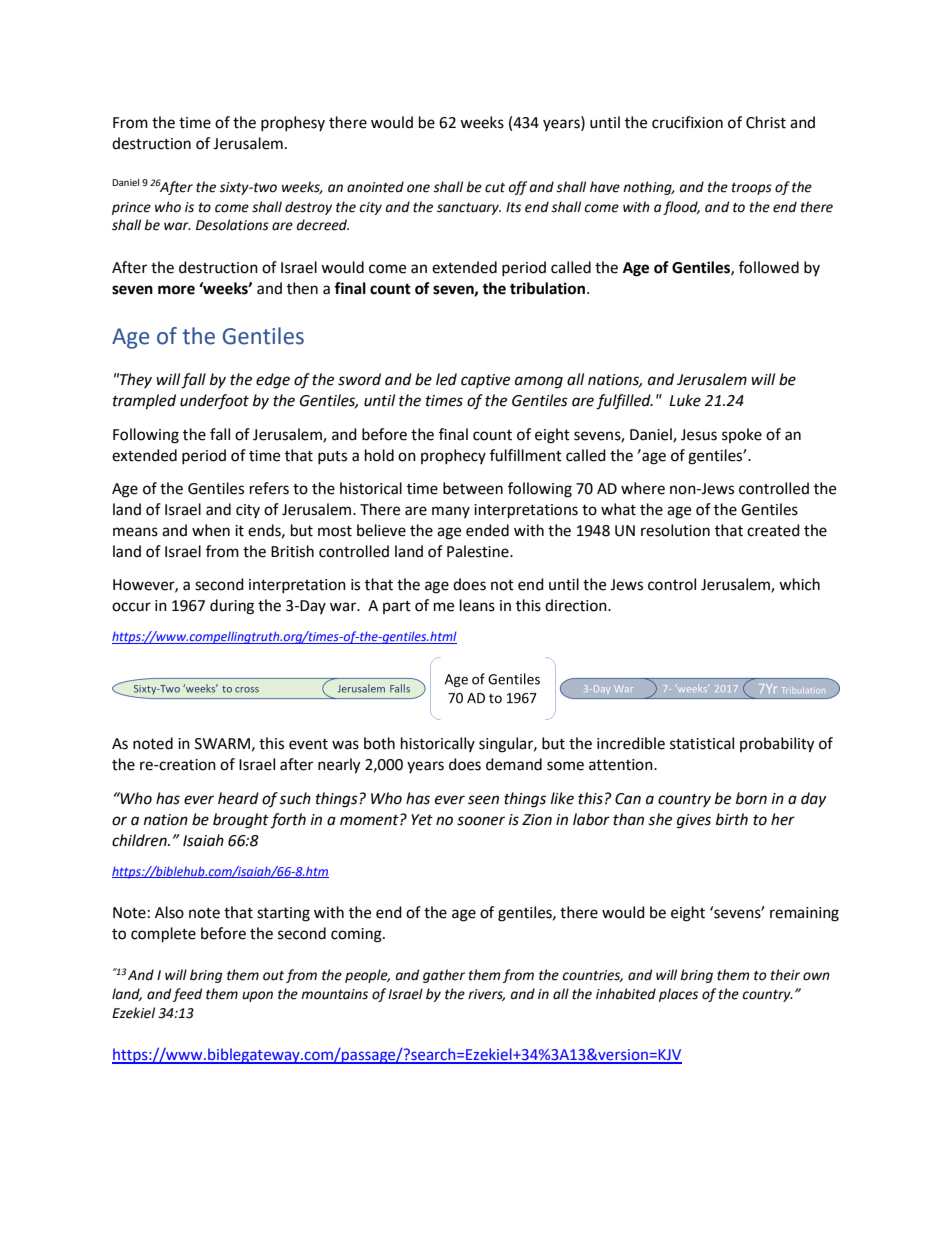 This screenshot has height=1233, width=952. I want to click on SWARM, so click(222, 744).
